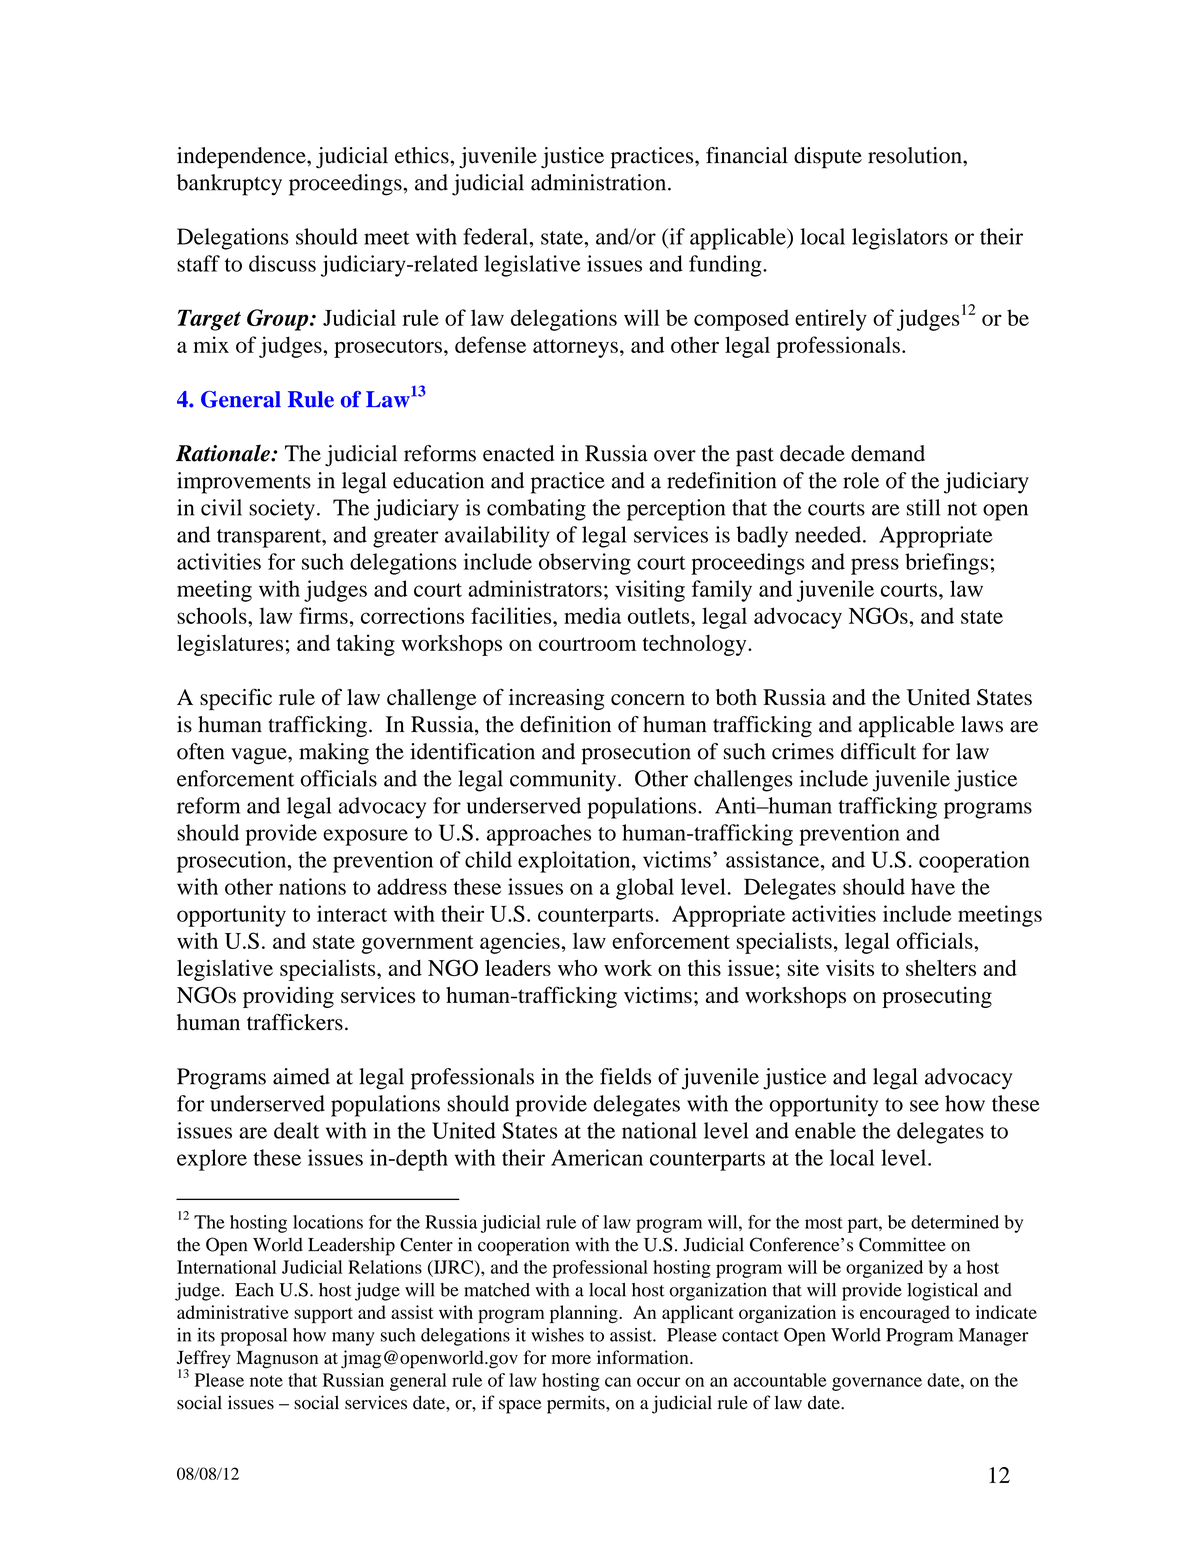  What do you see at coordinates (229, 185) in the image?
I see `bankruptcy` at bounding box center [229, 185].
